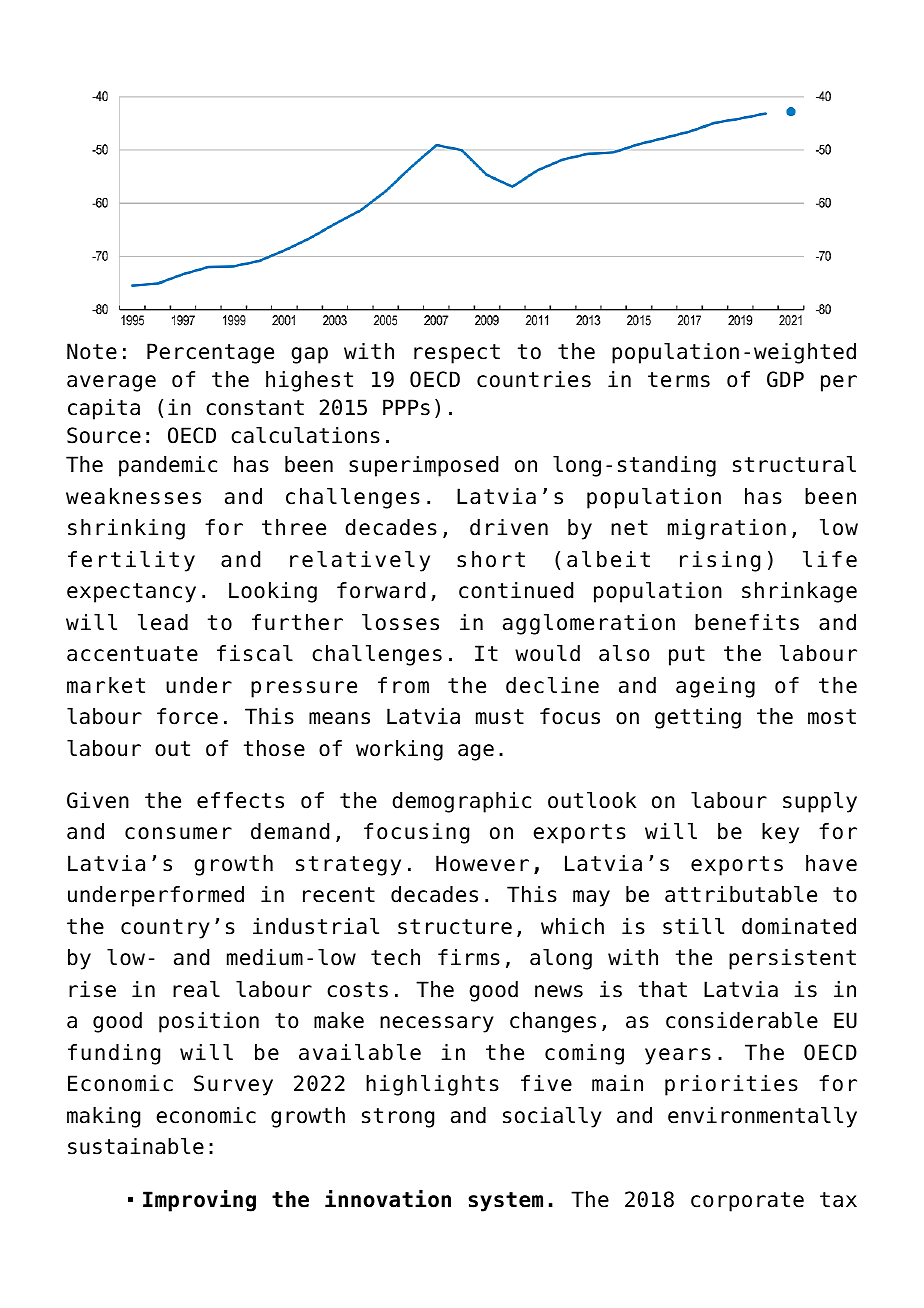  What do you see at coordinates (400, 622) in the page?
I see `losses` at bounding box center [400, 622].
